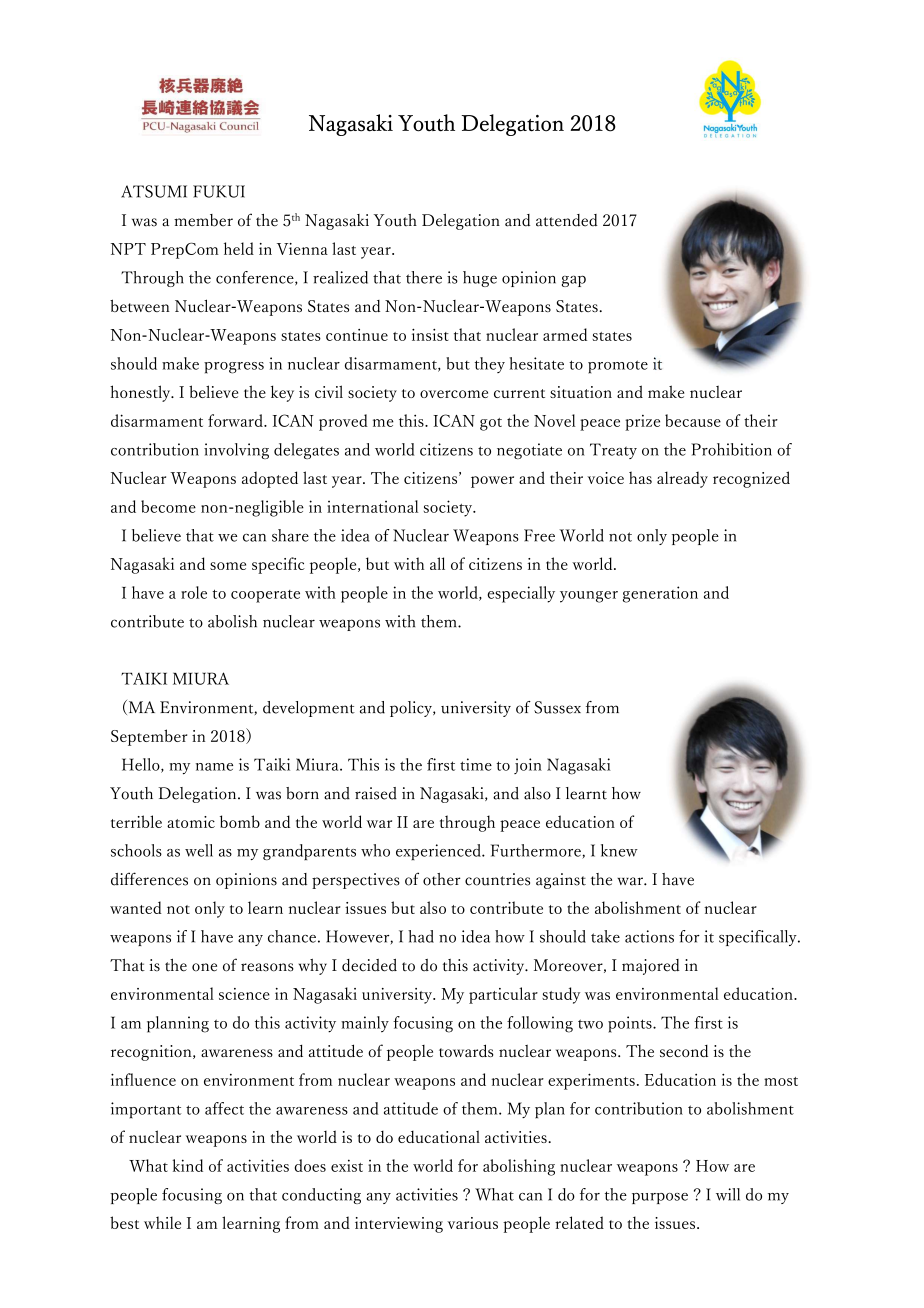 This screenshot has width=924, height=1308. What do you see at coordinates (194, 592) in the screenshot?
I see `role` at bounding box center [194, 592].
